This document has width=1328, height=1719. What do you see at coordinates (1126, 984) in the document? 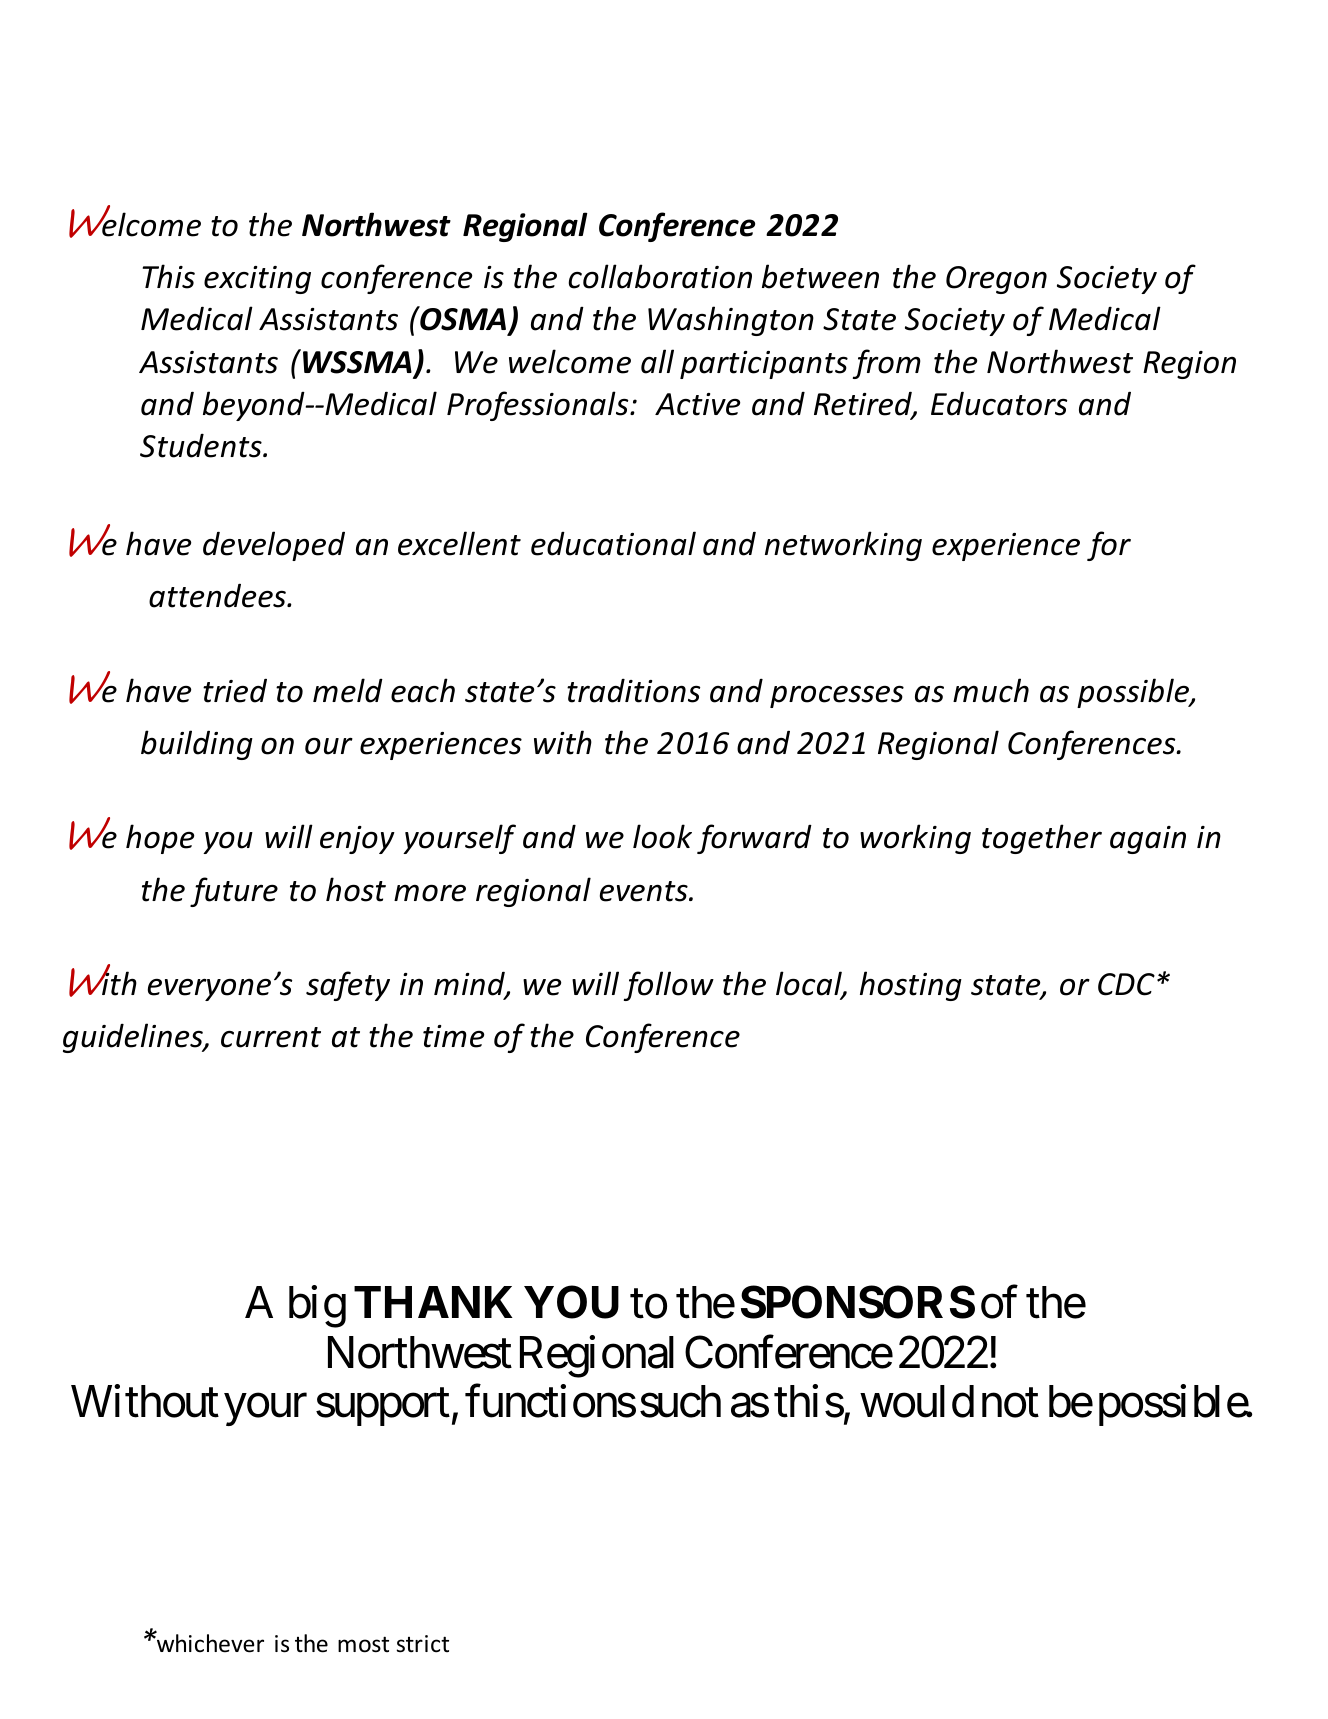
I see `CDC` at bounding box center [1126, 984].
